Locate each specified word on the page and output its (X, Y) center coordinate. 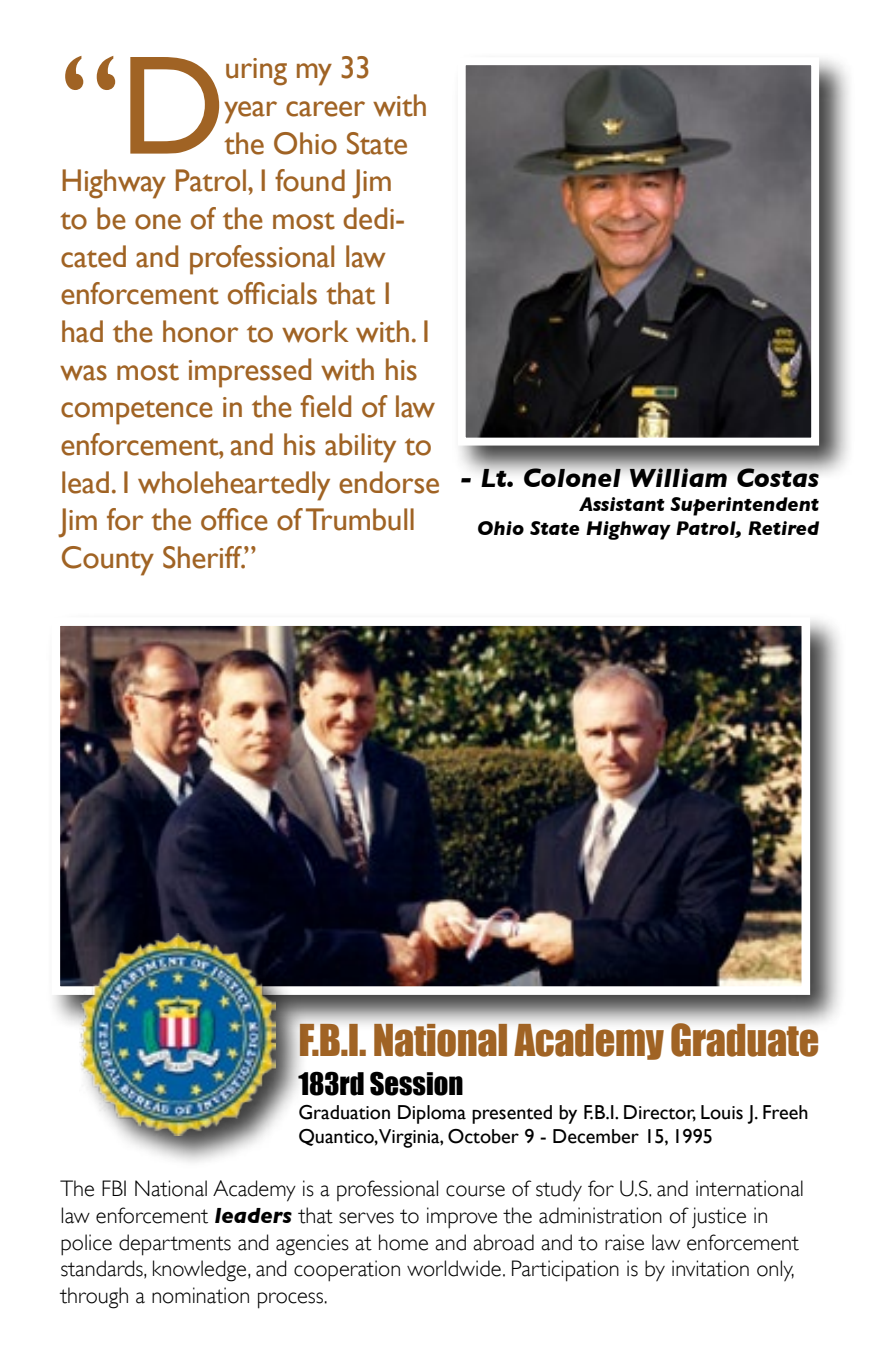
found (310, 180)
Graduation (344, 1112)
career (325, 109)
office (234, 519)
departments (175, 1245)
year (250, 112)
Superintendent (744, 506)
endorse (389, 482)
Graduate (744, 1040)
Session (416, 1083)
